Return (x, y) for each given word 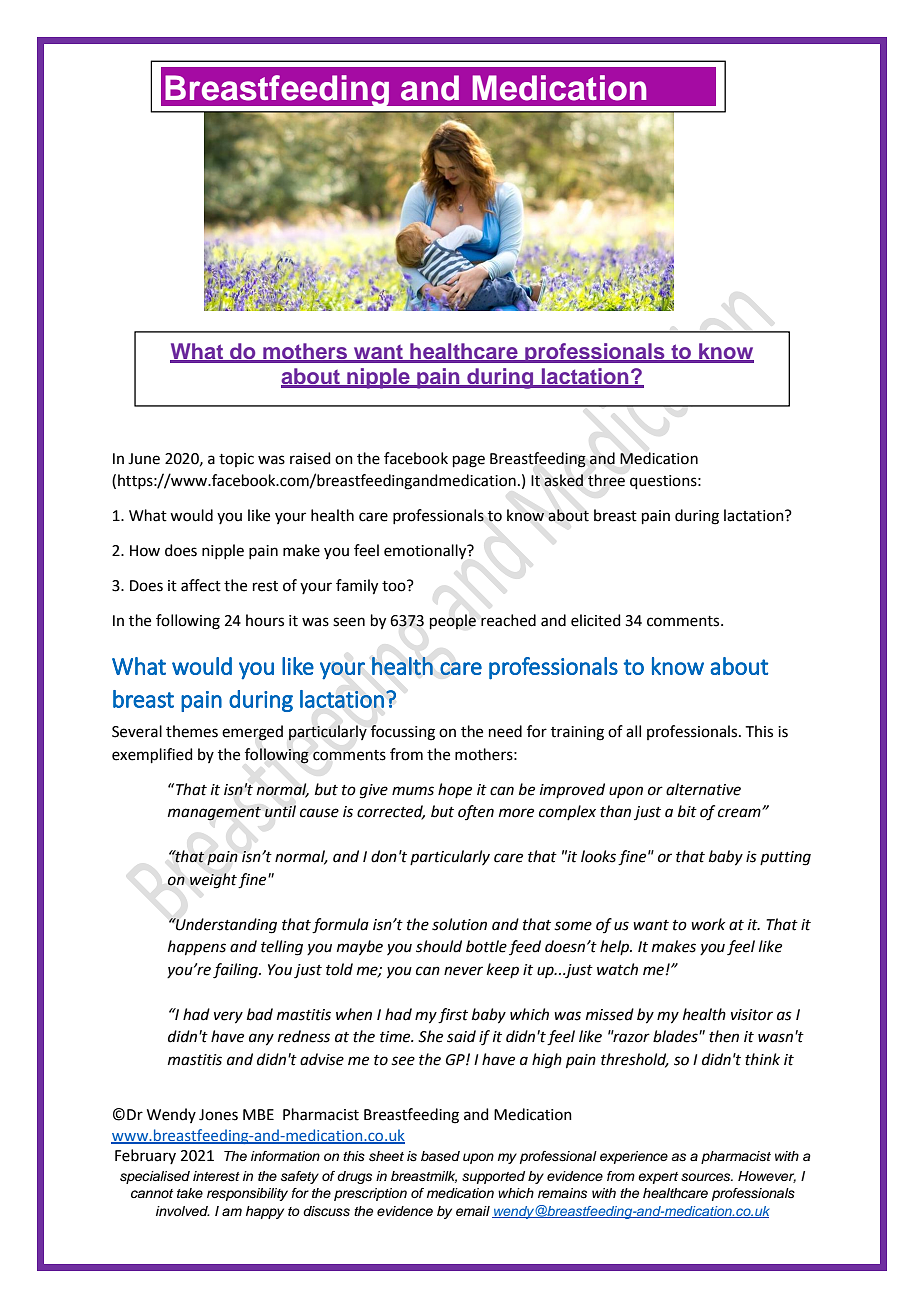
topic (236, 460)
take (190, 1193)
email (473, 1211)
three (606, 480)
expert (658, 1178)
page (469, 461)
